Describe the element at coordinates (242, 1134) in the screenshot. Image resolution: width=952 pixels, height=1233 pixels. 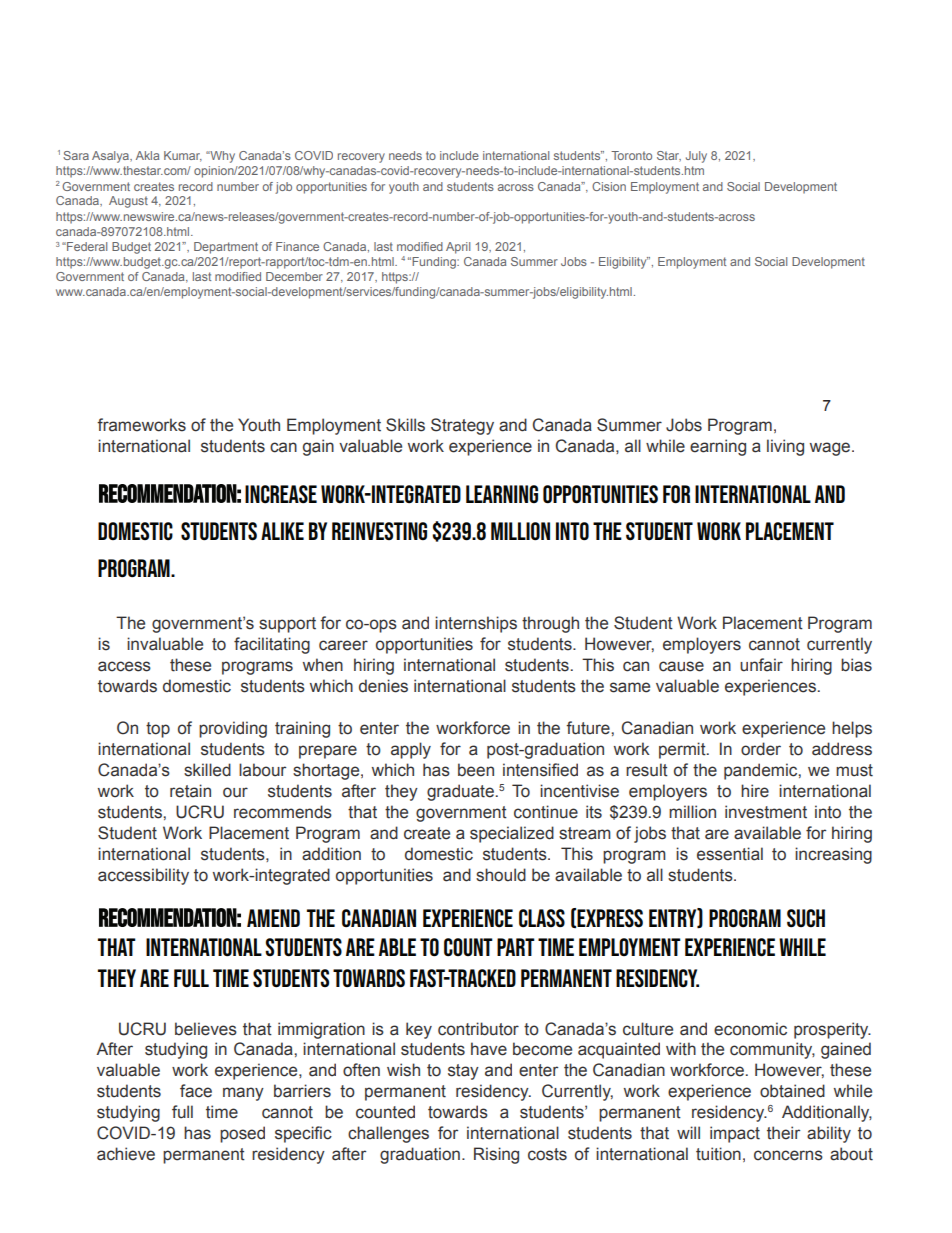
I see `posed` at that location.
